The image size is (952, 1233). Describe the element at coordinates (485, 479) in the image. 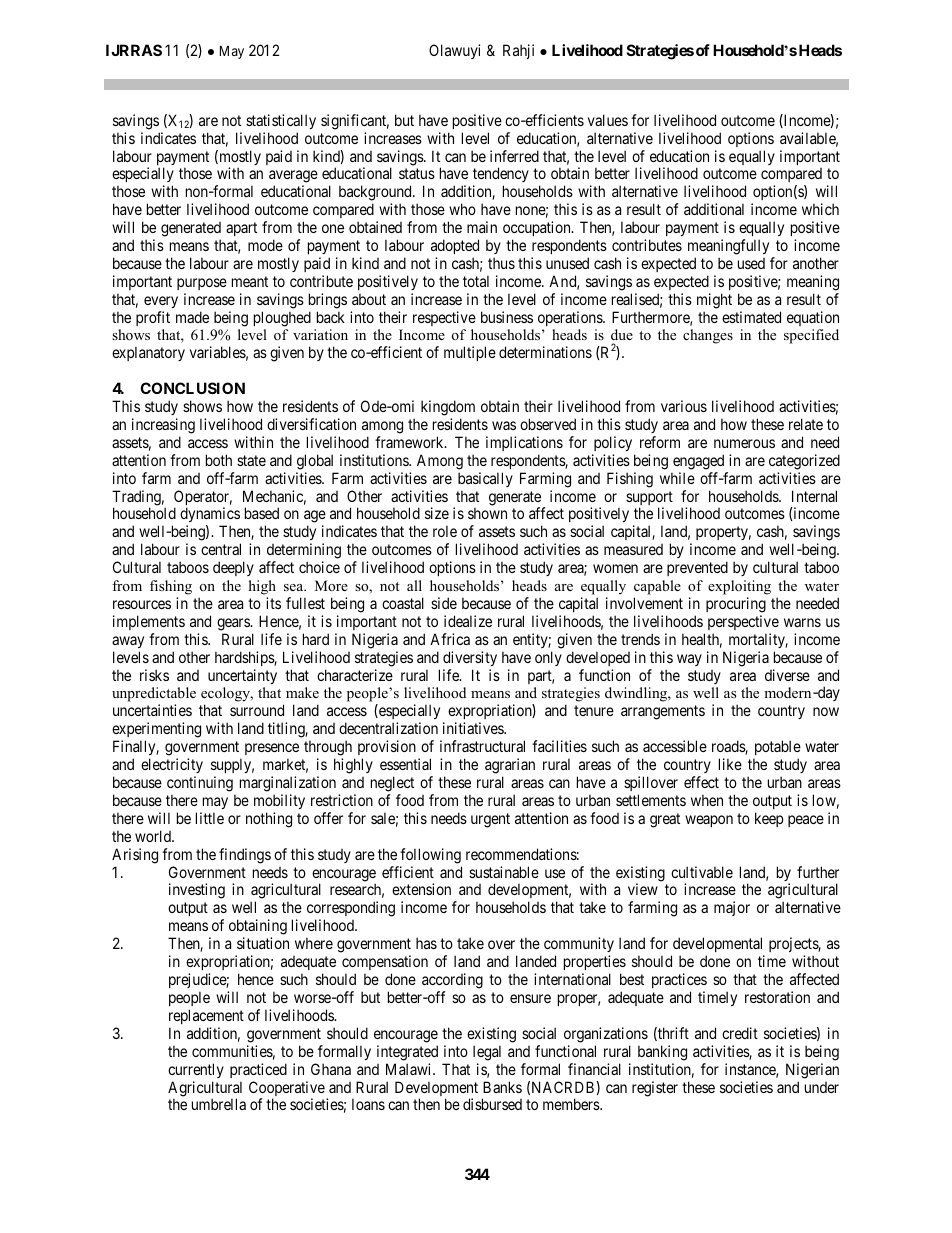

I see `basically` at that location.
